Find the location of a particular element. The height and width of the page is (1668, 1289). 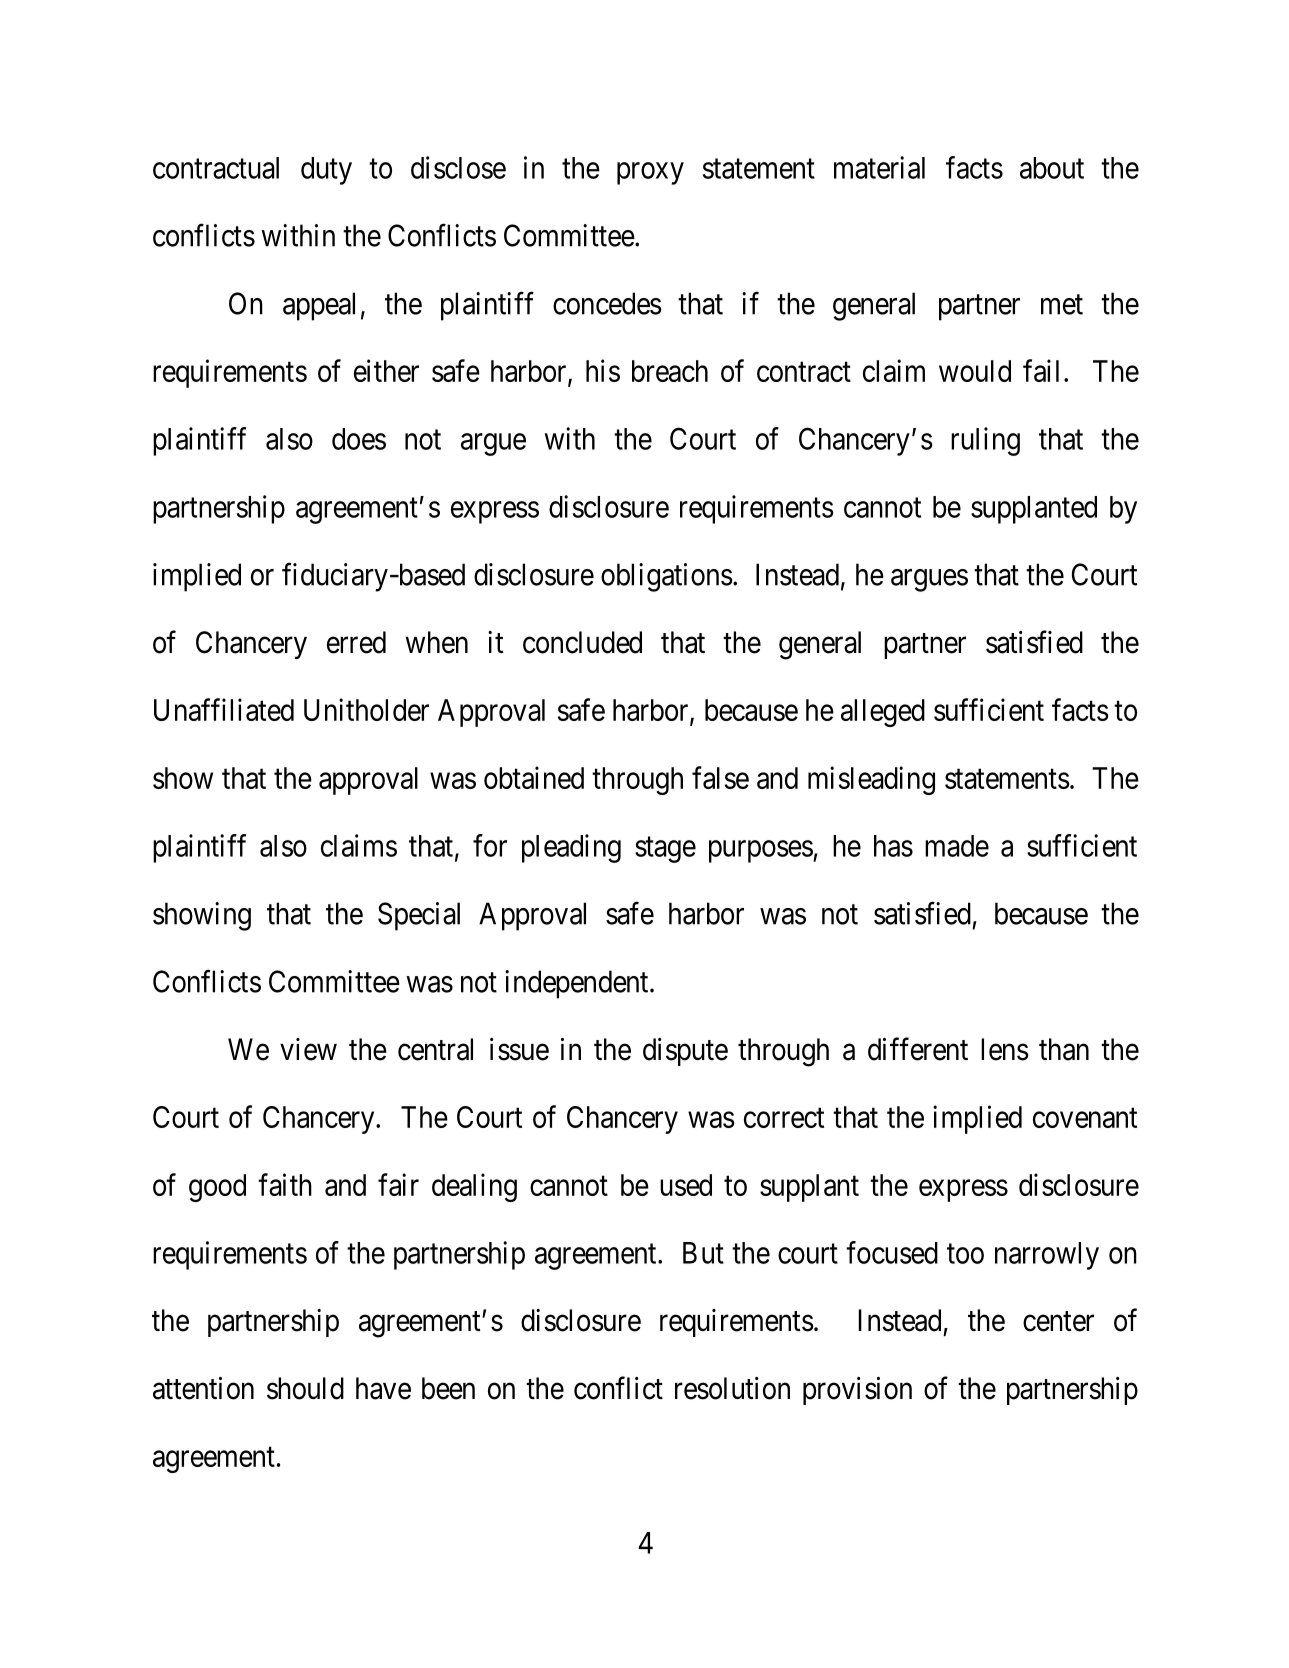

proxy is located at coordinates (650, 173).
